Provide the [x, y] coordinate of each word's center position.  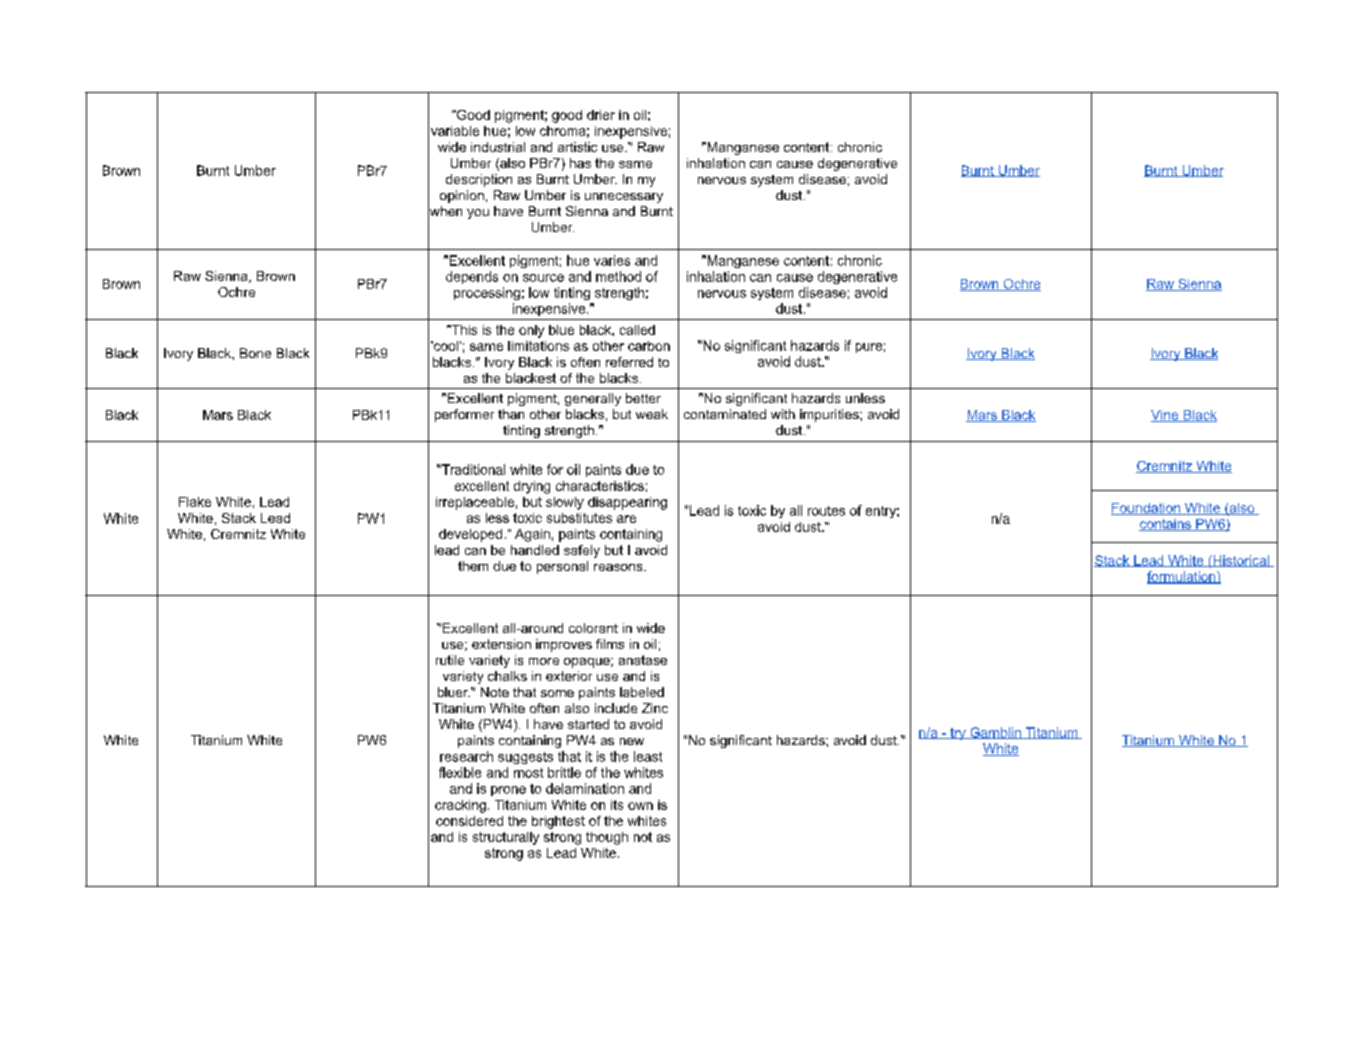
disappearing [627, 503]
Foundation [1146, 509]
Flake [195, 502]
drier [601, 115]
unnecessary [624, 198]
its [617, 805]
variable [455, 131]
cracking [460, 806]
